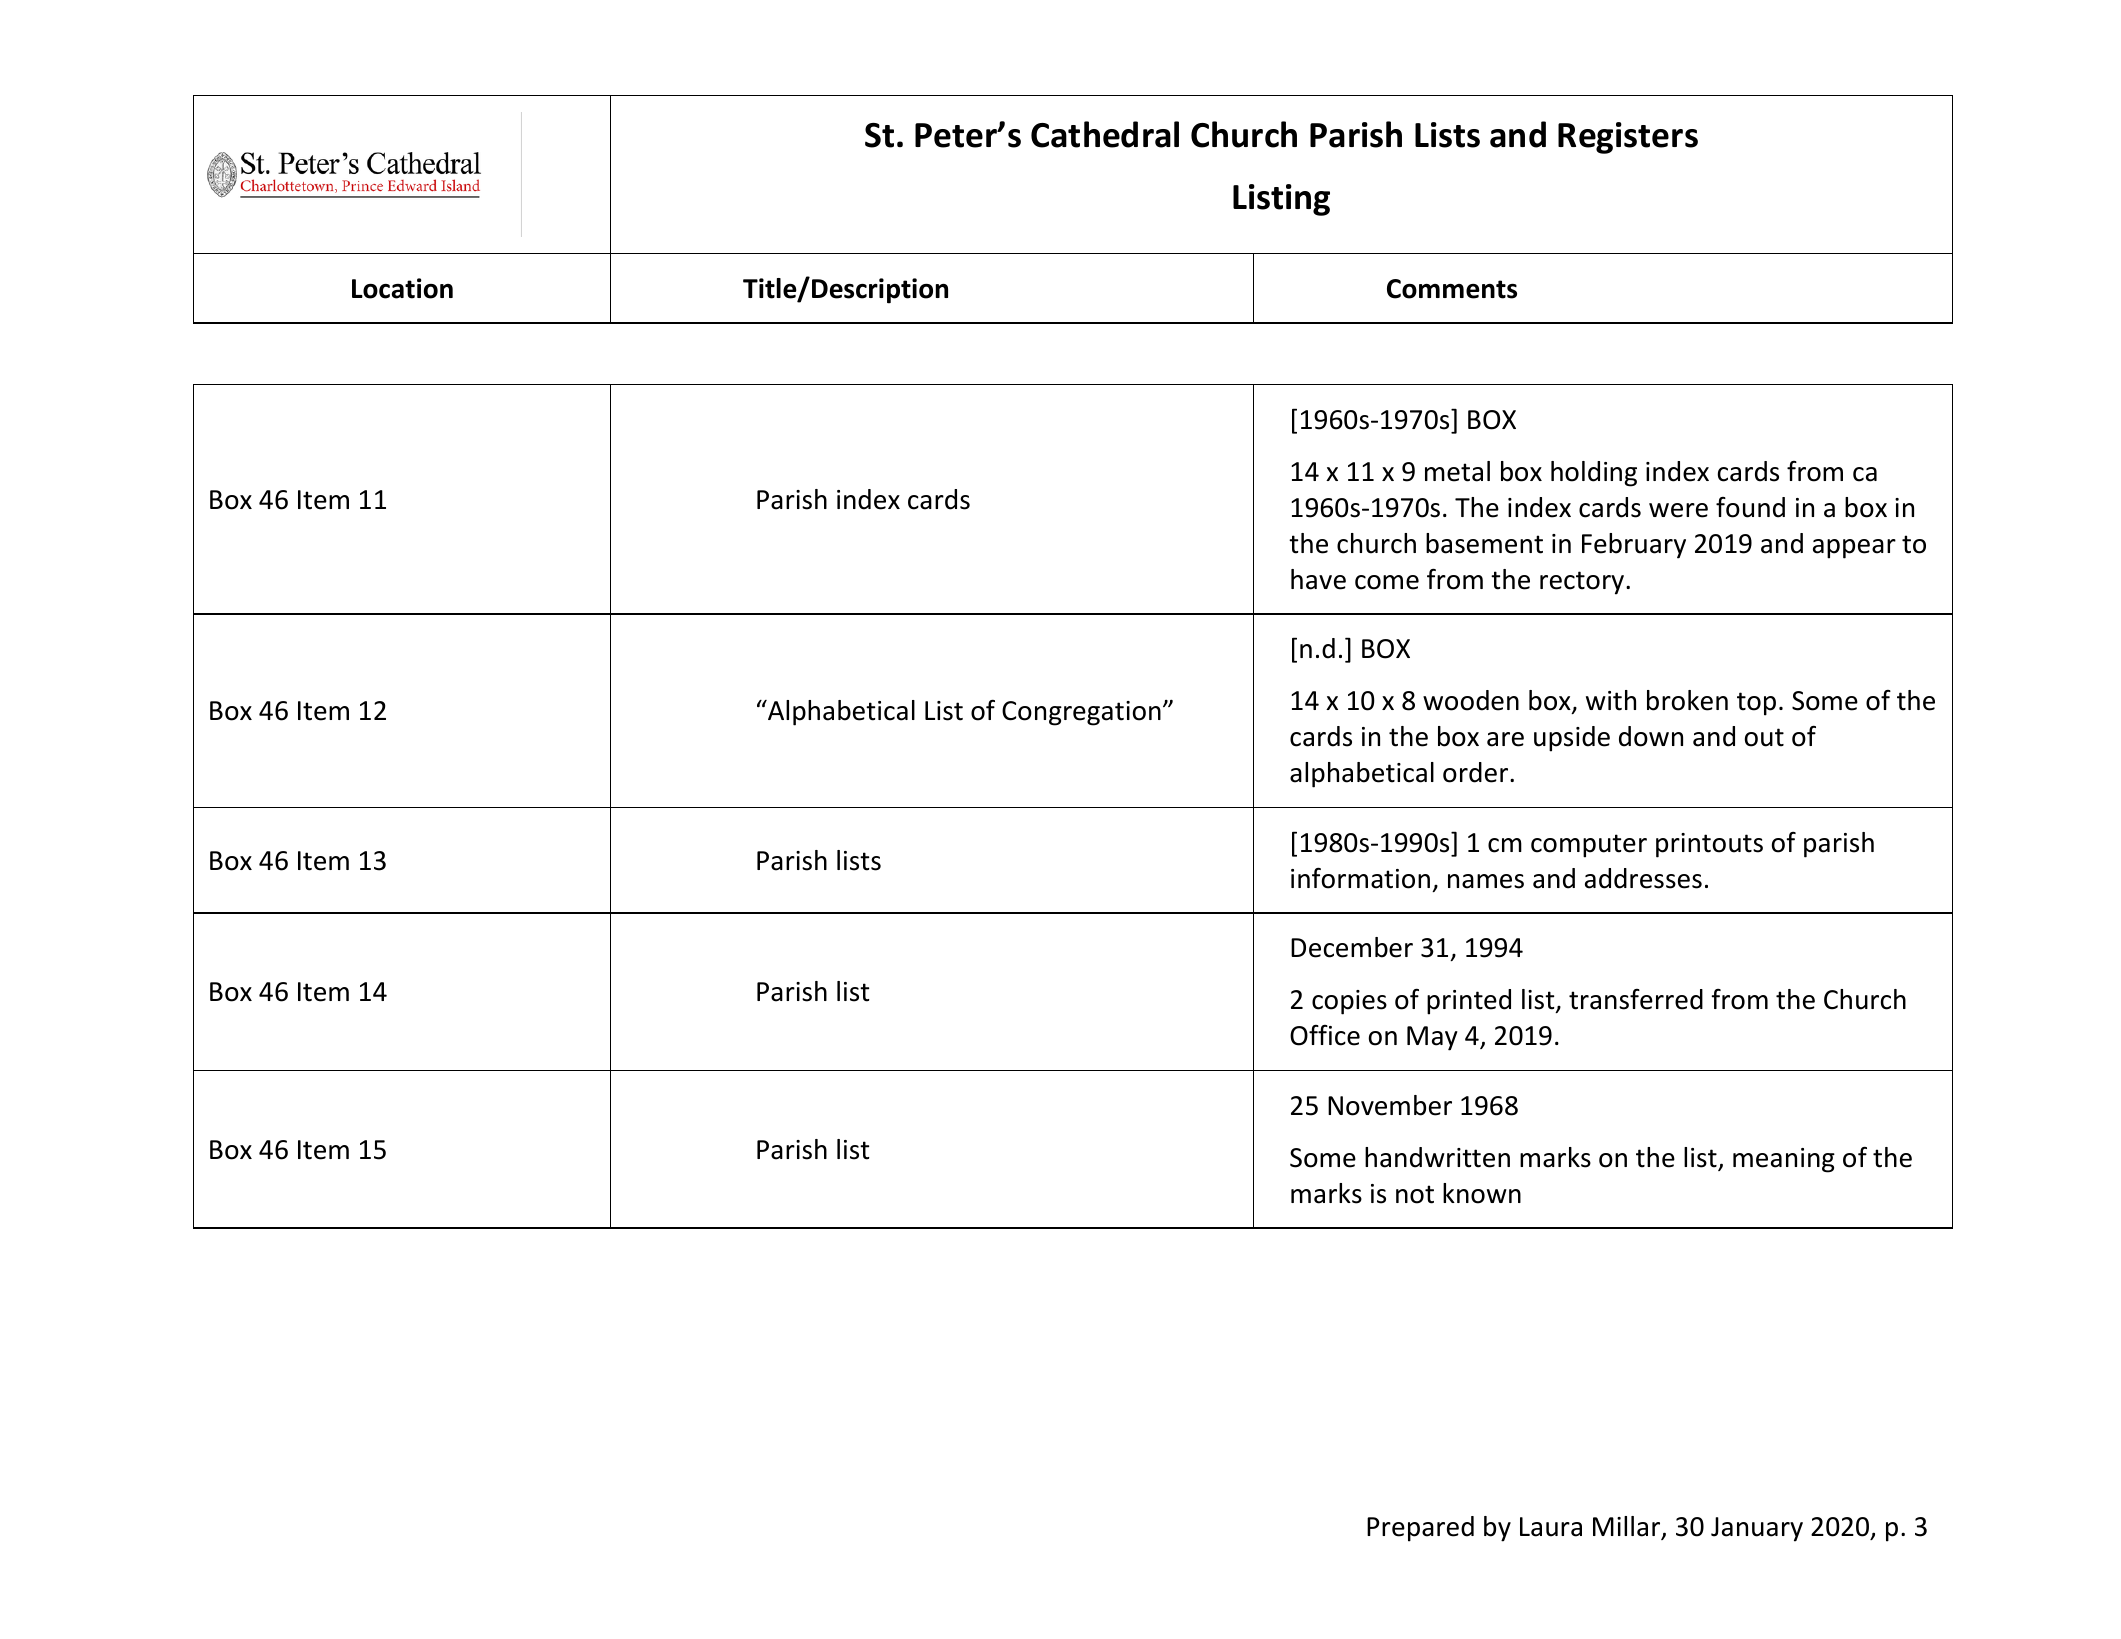  I want to click on Registers, so click(1628, 138).
